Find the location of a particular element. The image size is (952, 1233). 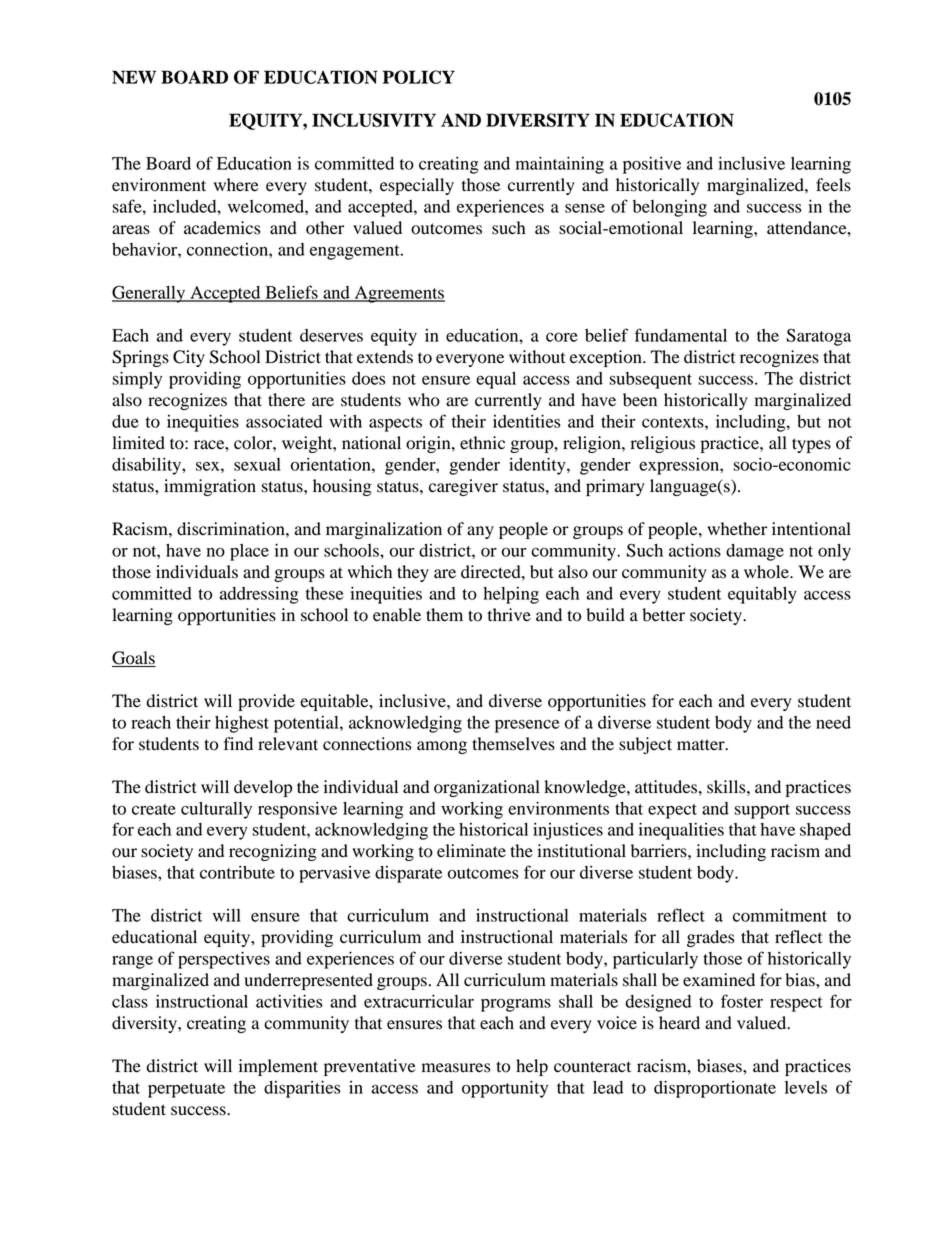

NEW is located at coordinates (134, 77).
